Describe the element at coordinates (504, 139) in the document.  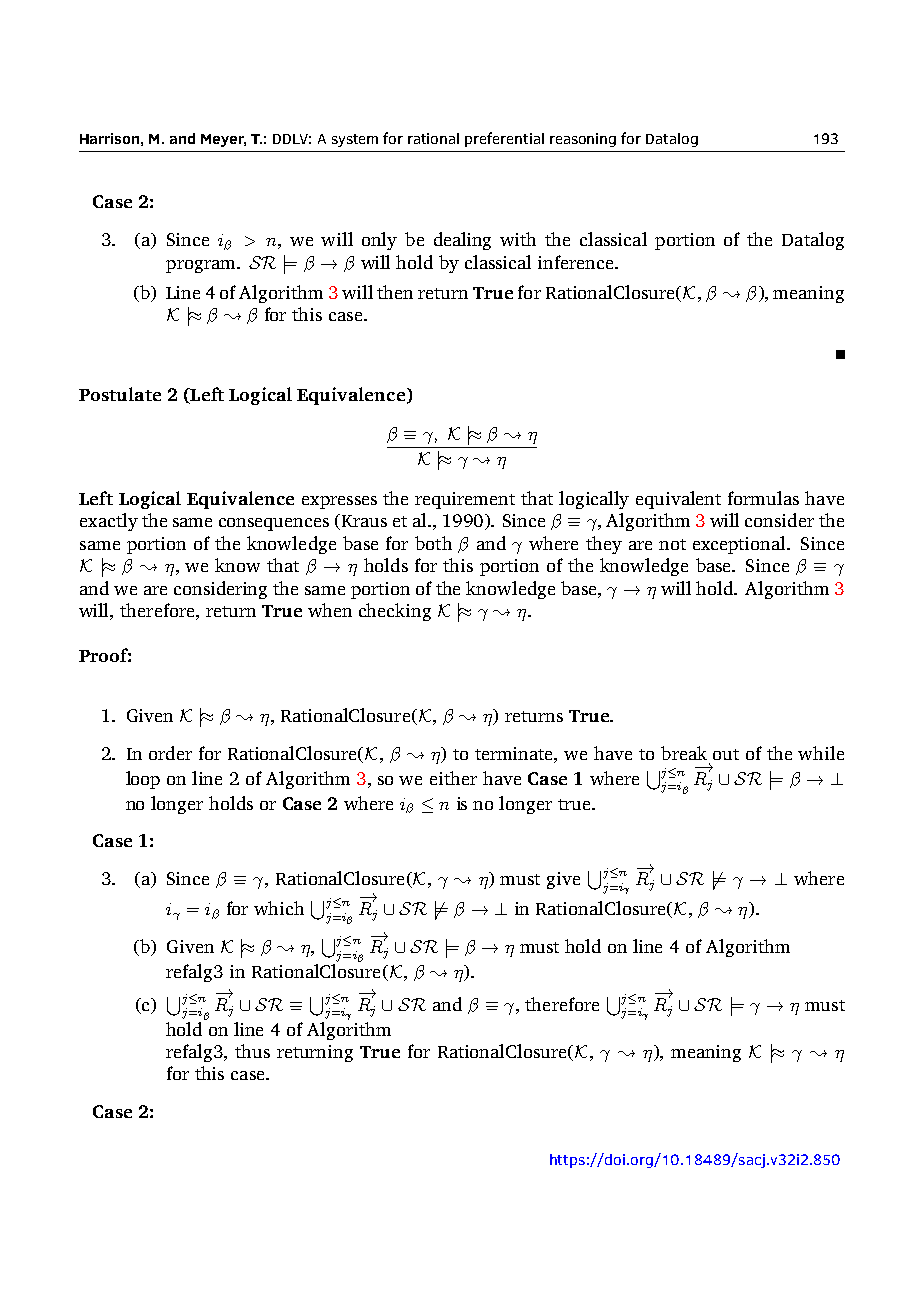
I see `preferential` at that location.
